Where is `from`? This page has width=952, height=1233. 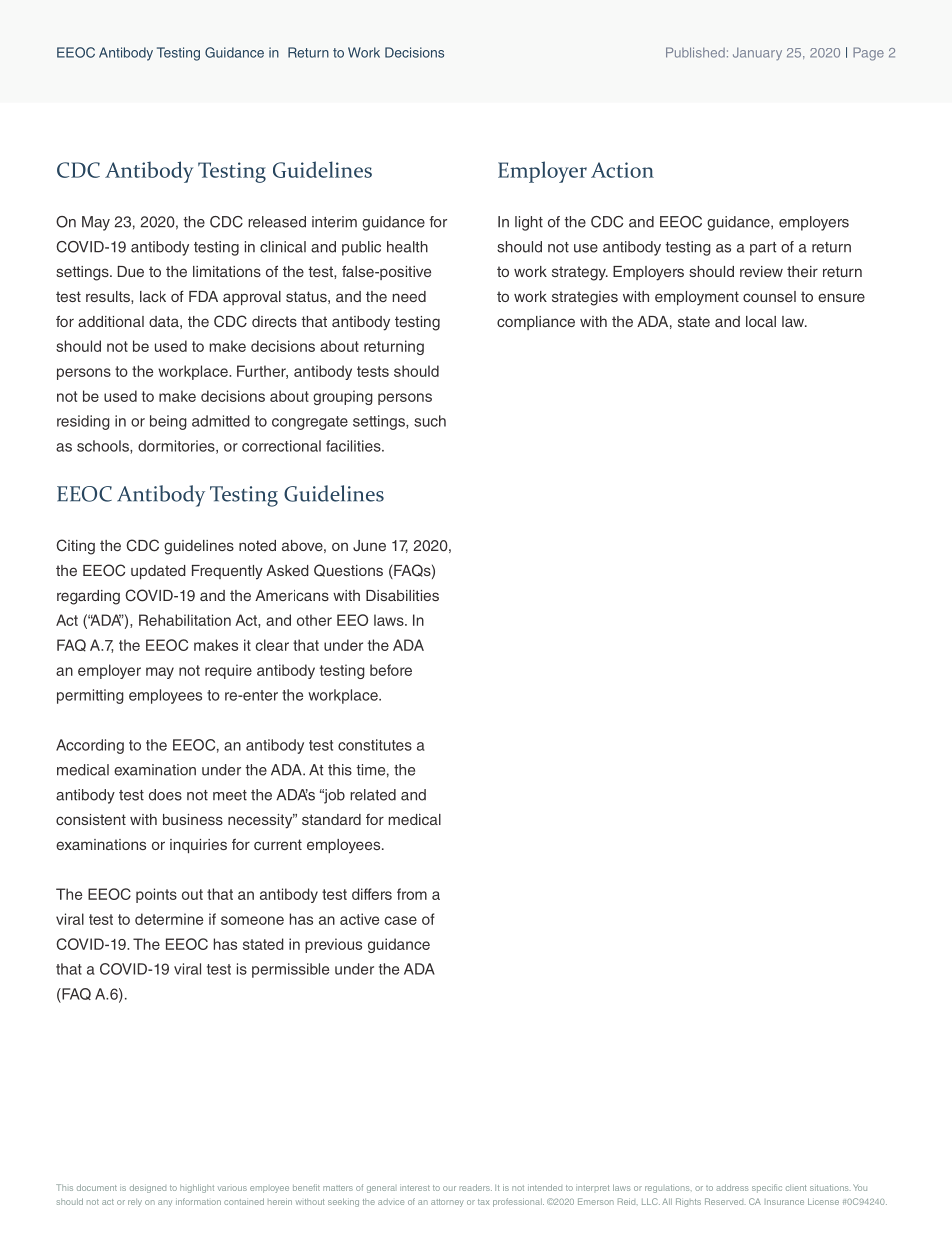 from is located at coordinates (412, 894).
